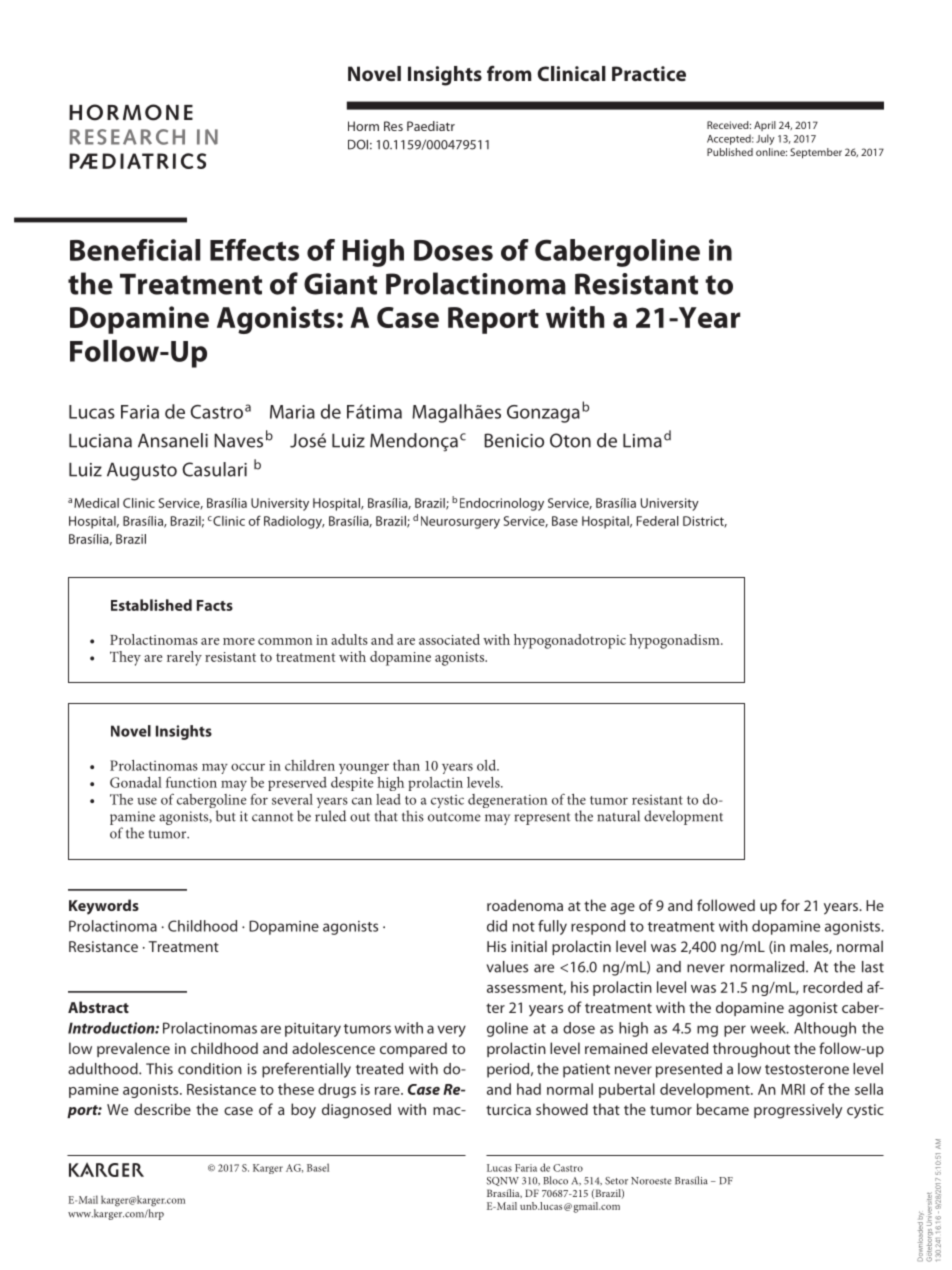 Image resolution: width=952 pixels, height=1270 pixels. I want to click on did, so click(497, 926).
